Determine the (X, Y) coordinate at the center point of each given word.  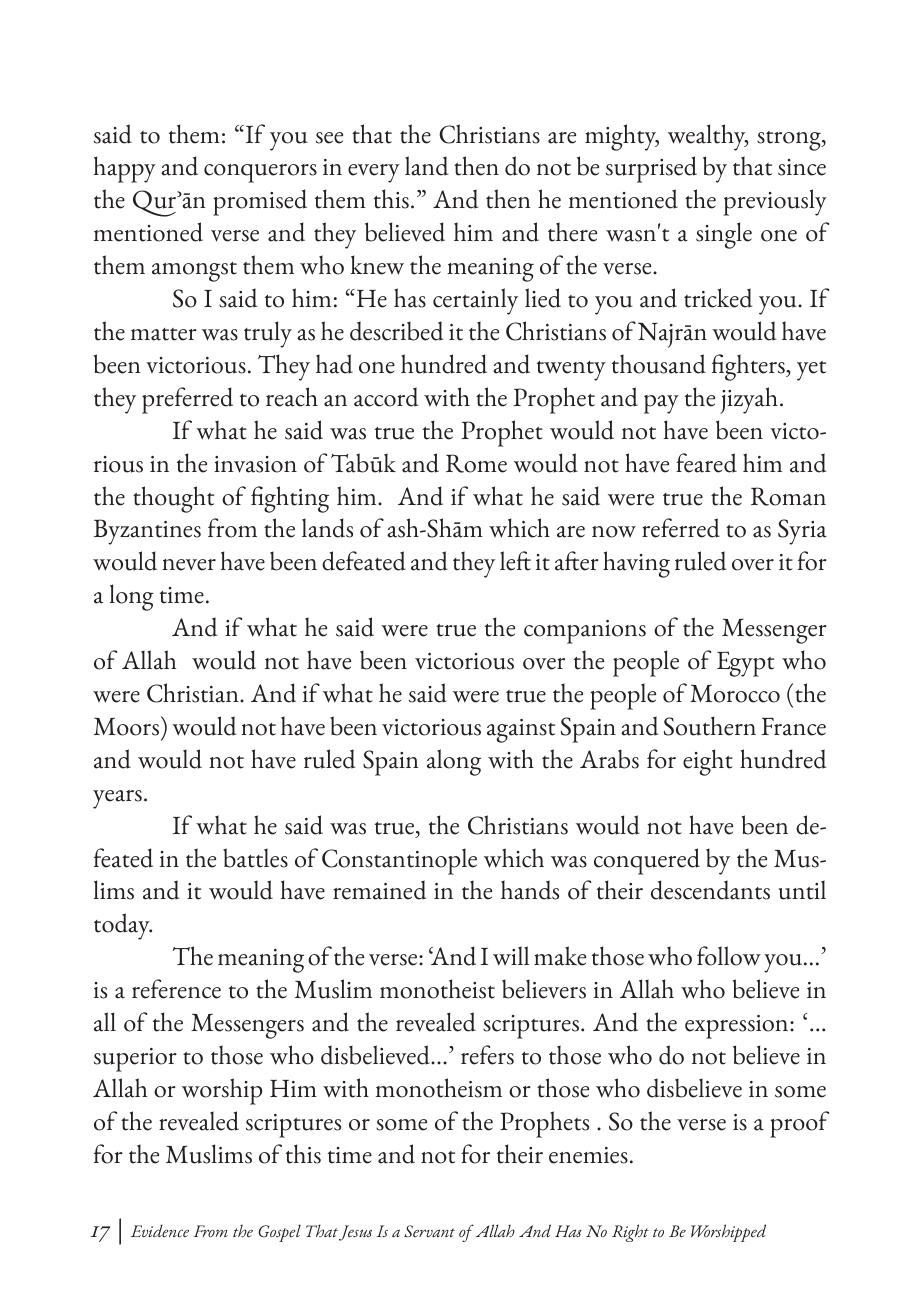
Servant (429, 1231)
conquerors (260, 173)
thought (173, 499)
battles (255, 858)
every (374, 173)
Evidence (160, 1230)
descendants (710, 890)
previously (775, 202)
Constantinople (399, 861)
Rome (476, 463)
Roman (788, 496)
